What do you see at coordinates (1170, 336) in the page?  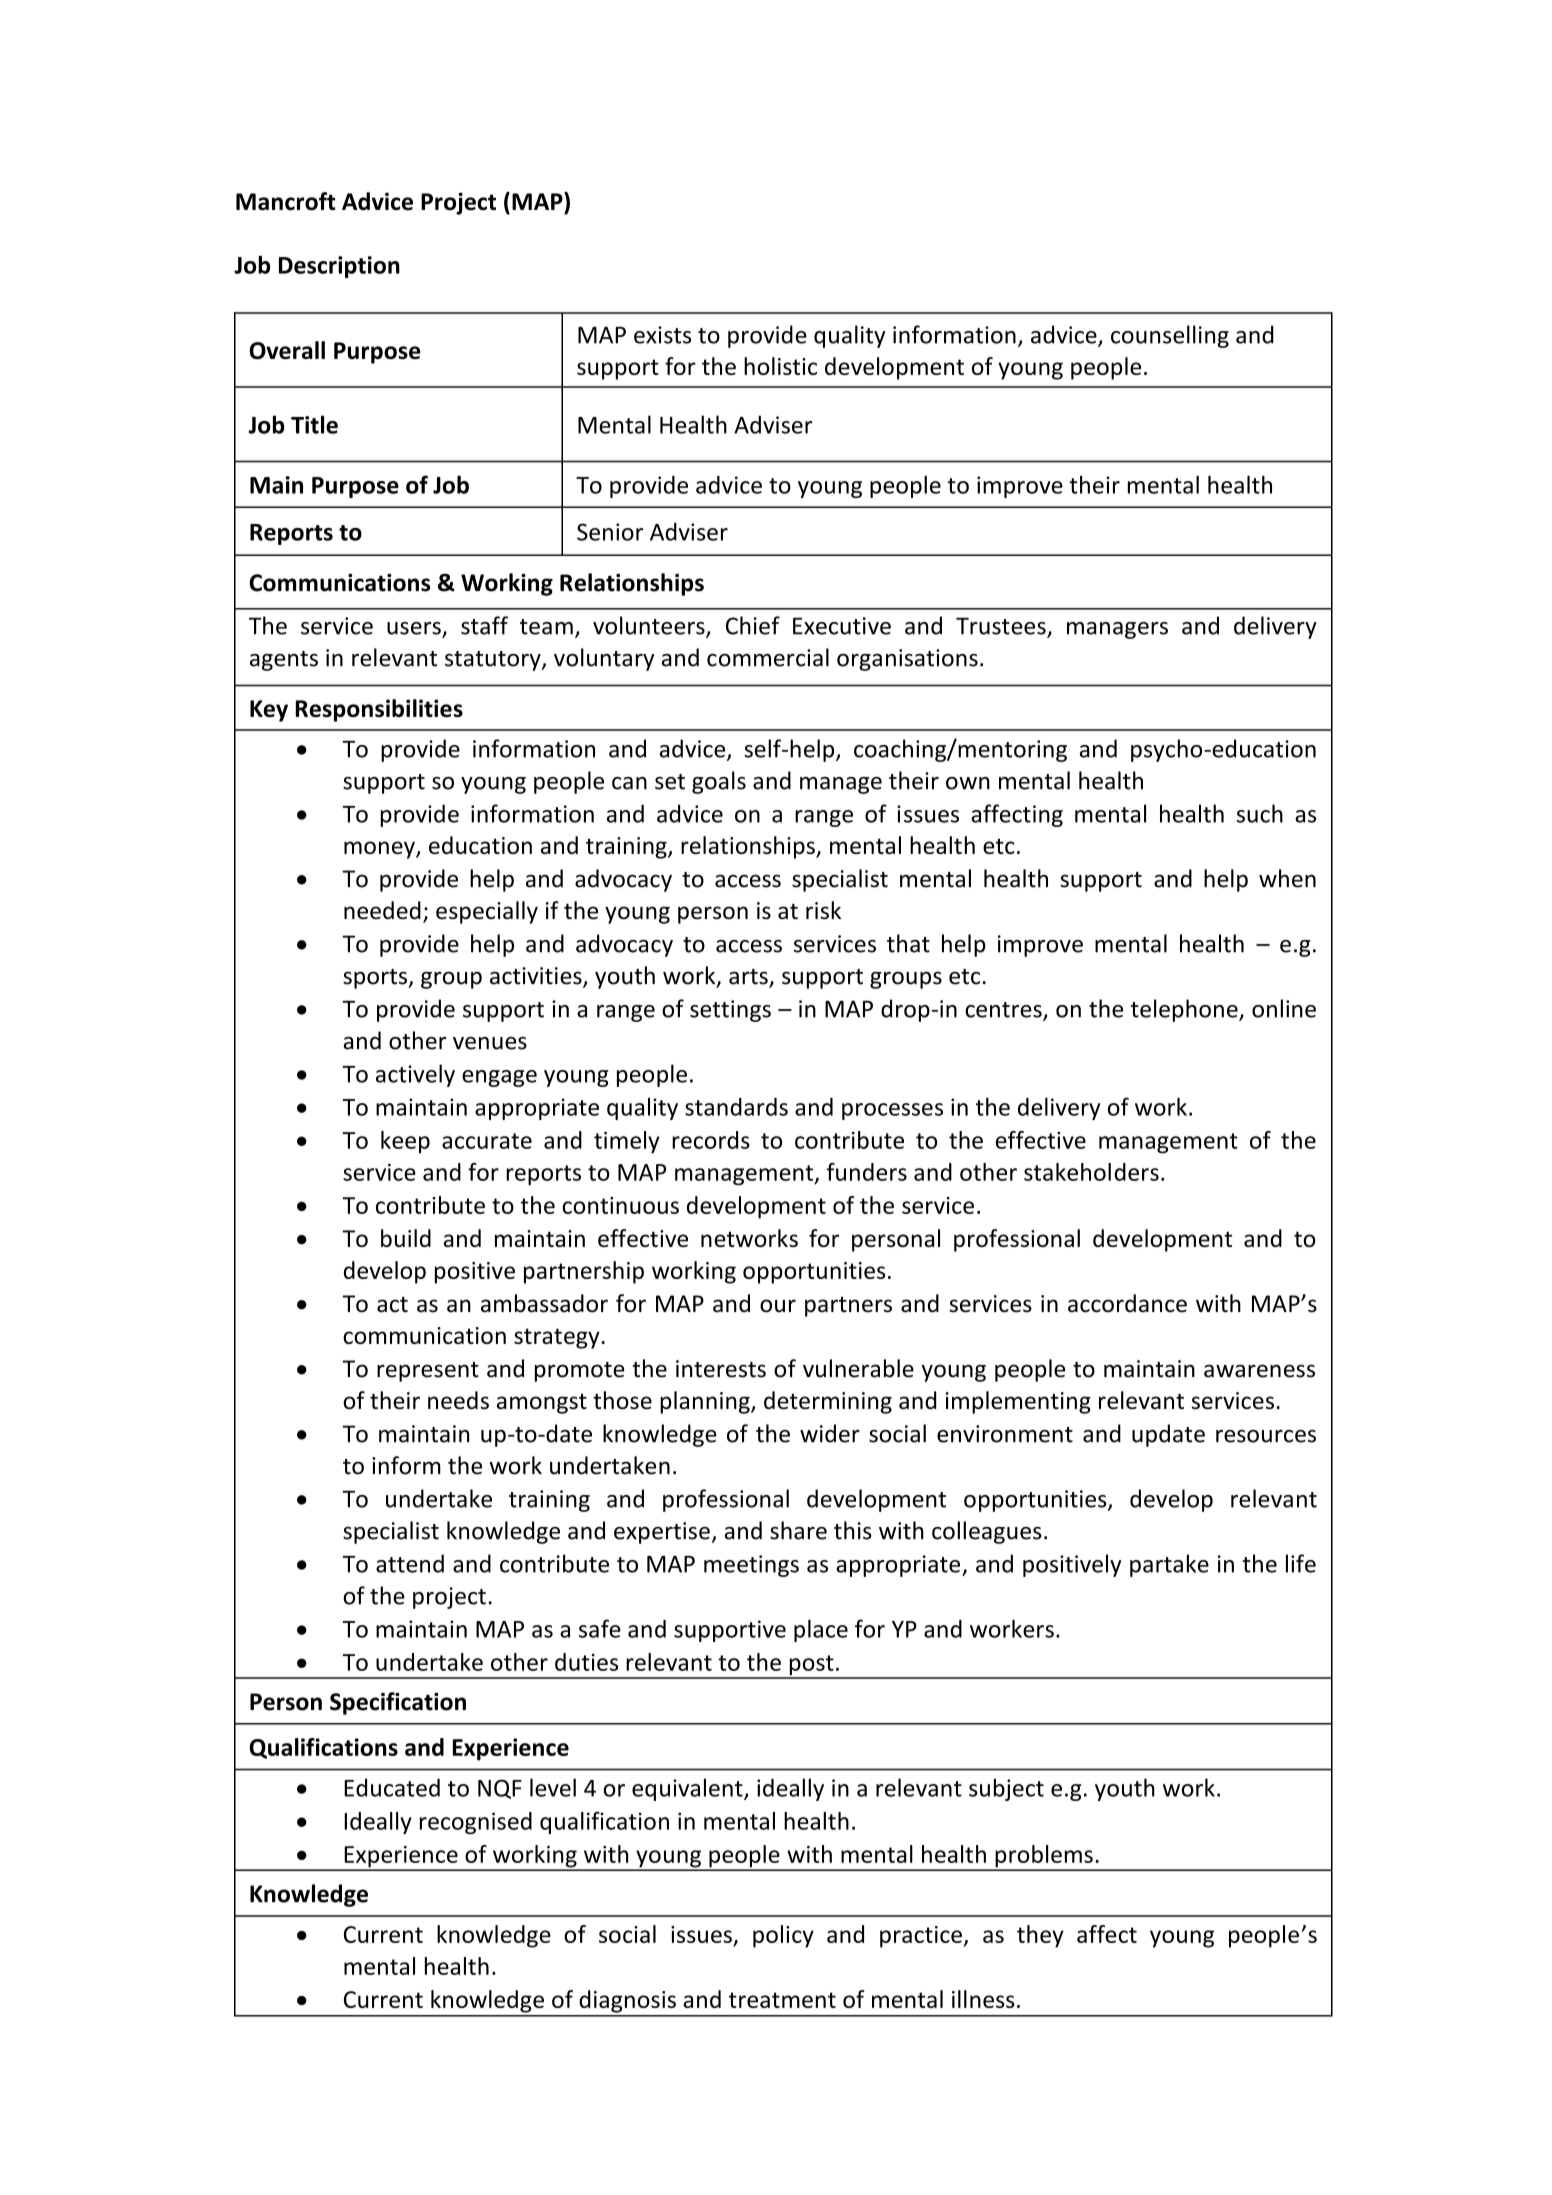 I see `counselling` at bounding box center [1170, 336].
